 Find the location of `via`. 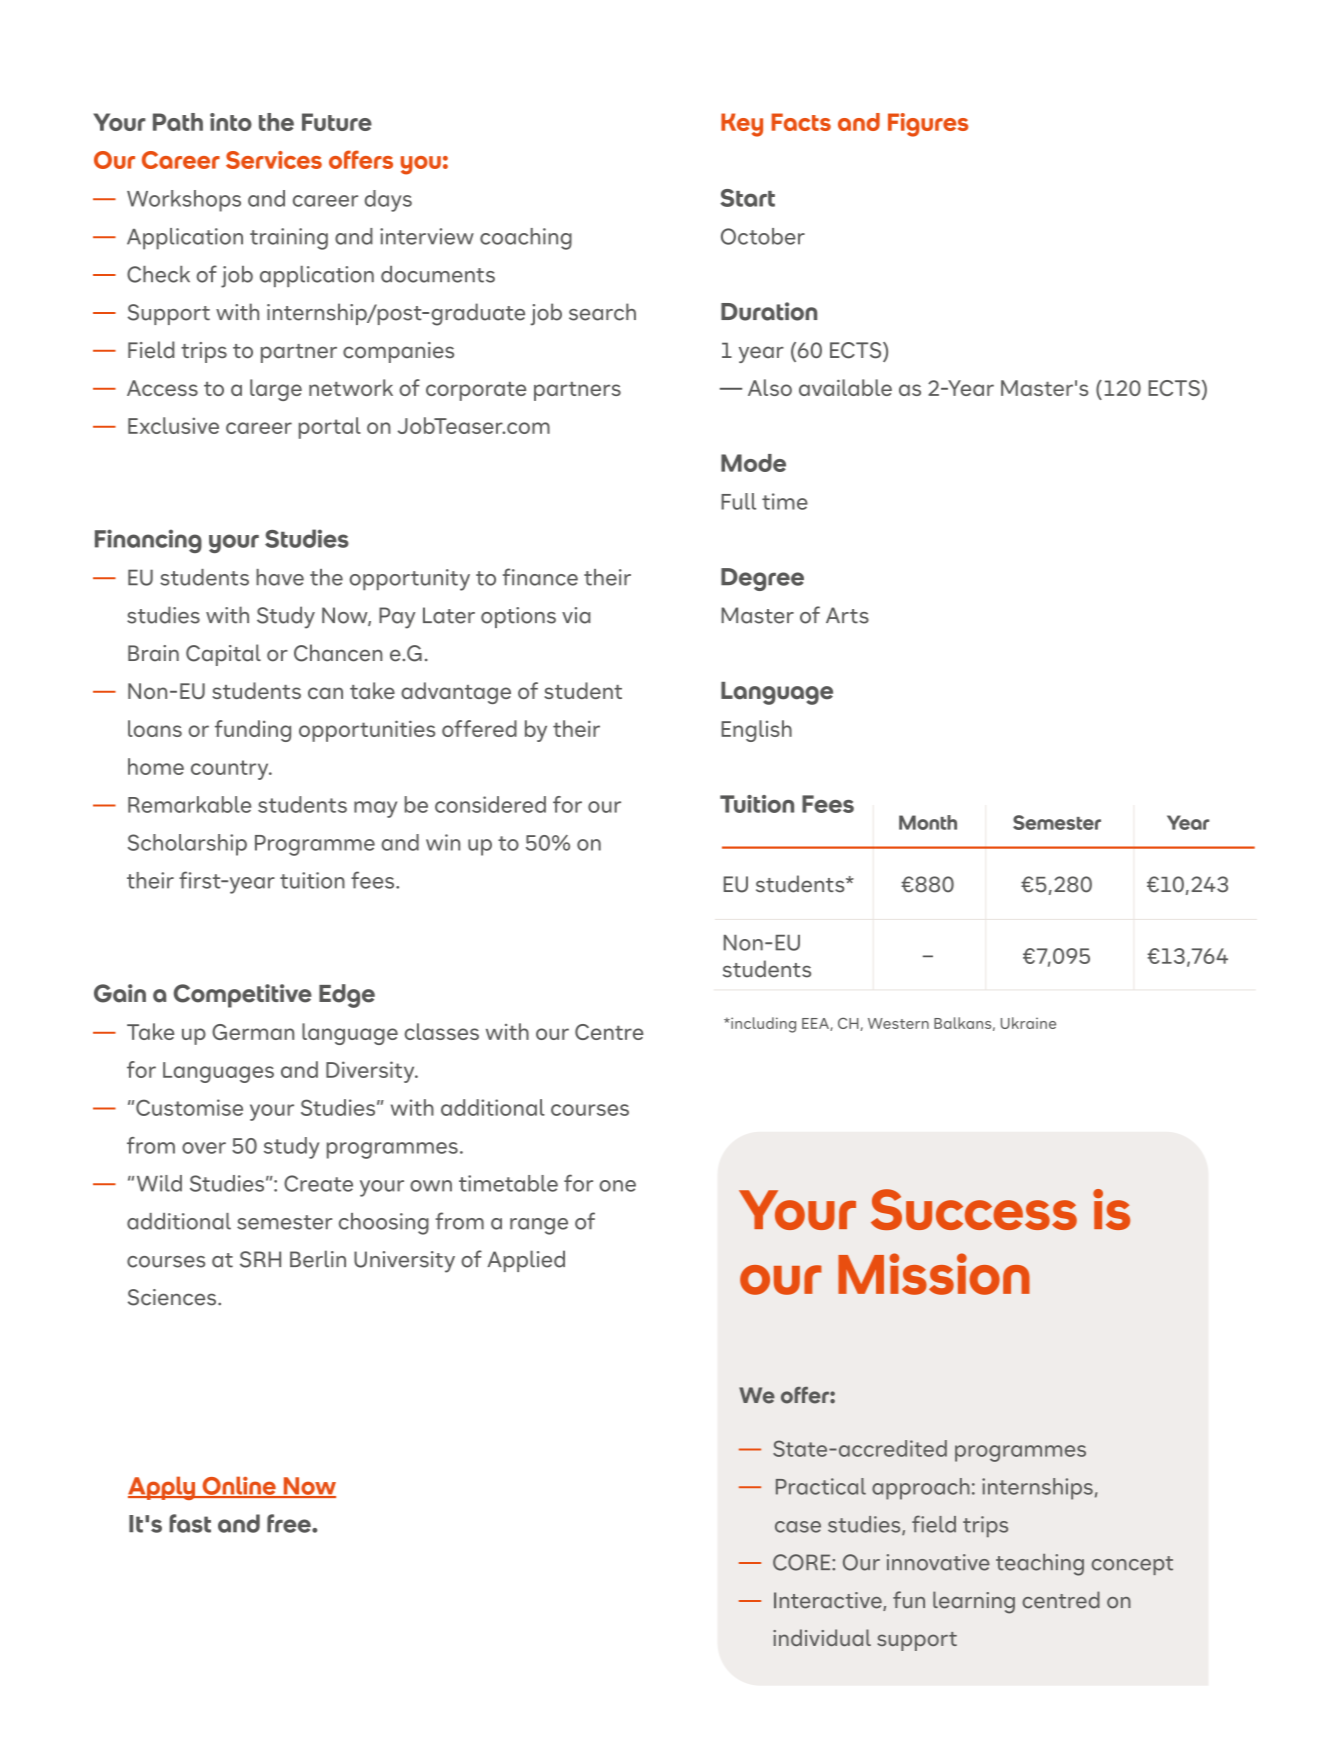

via is located at coordinates (576, 615).
